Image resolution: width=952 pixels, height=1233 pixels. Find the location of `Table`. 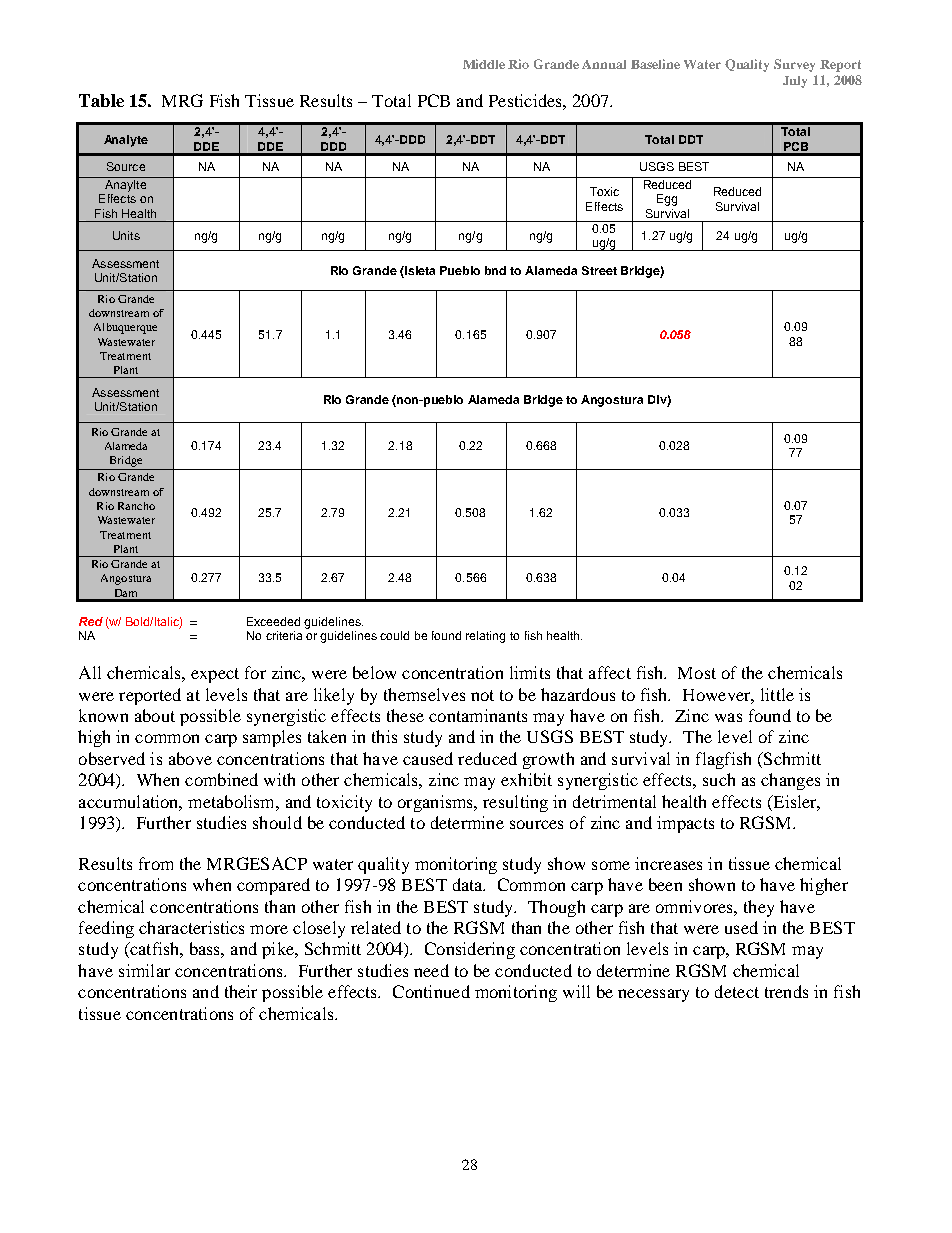

Table is located at coordinates (101, 100).
